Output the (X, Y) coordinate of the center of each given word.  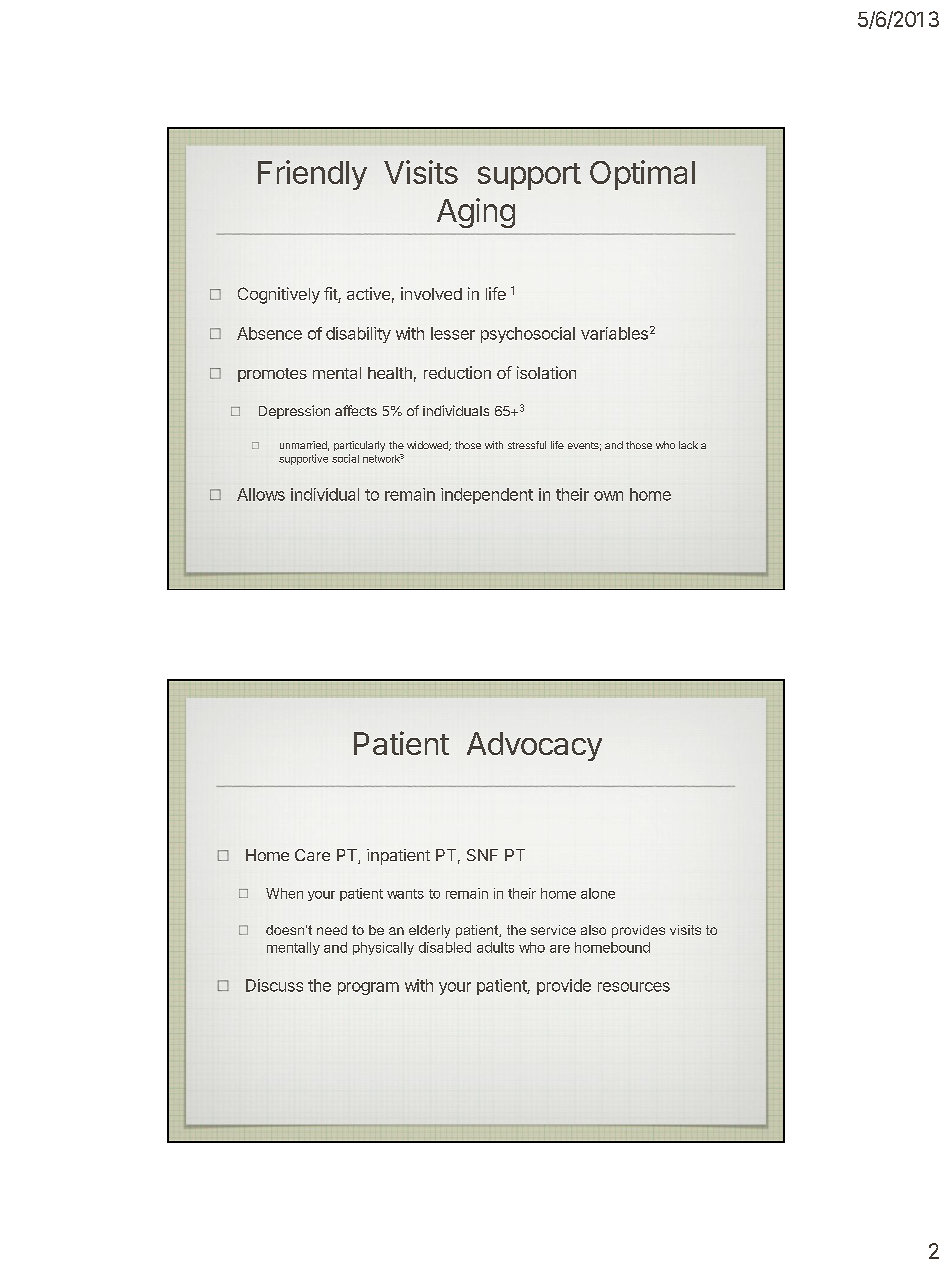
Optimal (642, 175)
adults (495, 947)
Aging (476, 213)
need (332, 930)
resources (634, 987)
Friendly (312, 175)
